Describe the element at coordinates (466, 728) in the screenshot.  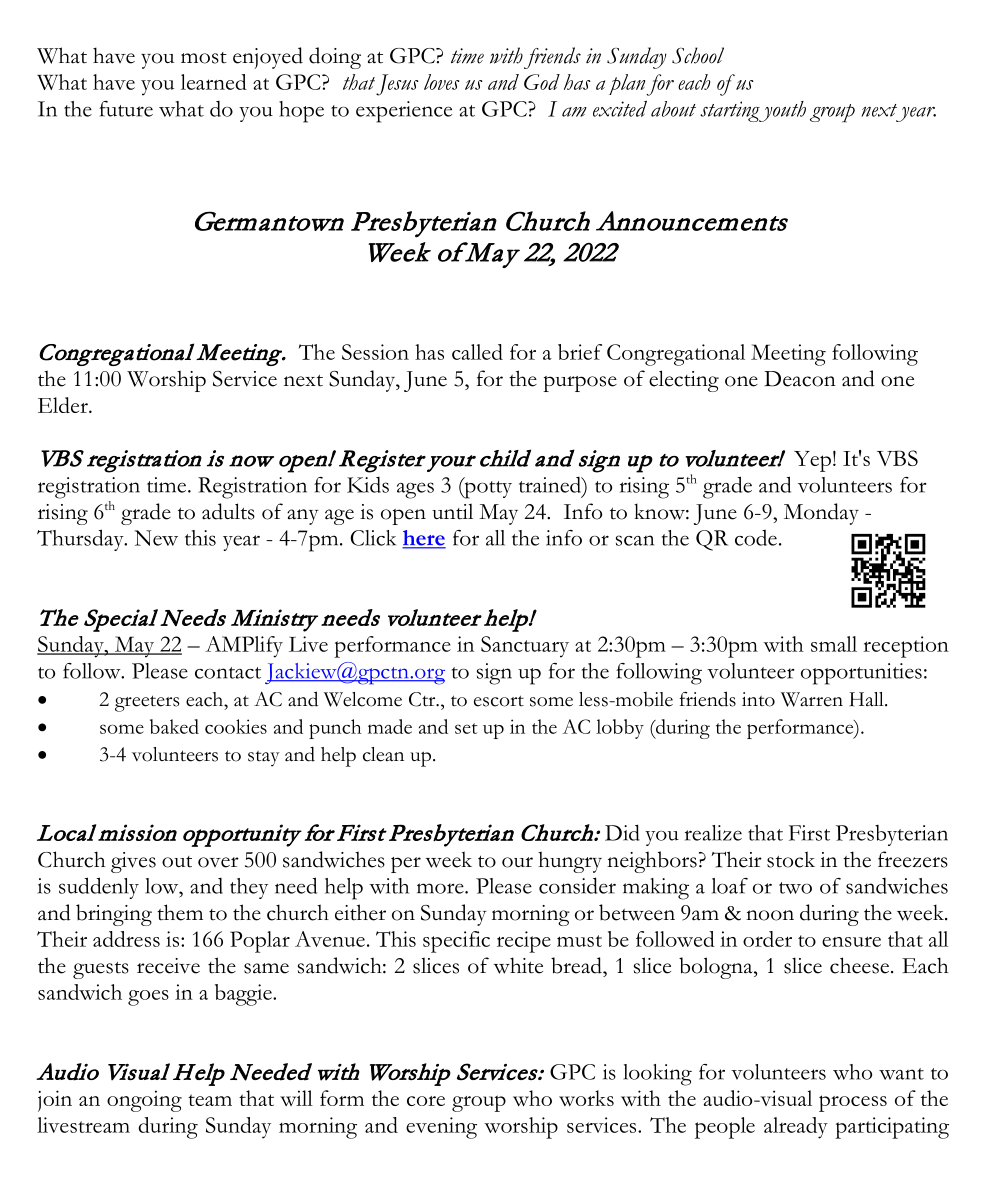
I see `set` at that location.
